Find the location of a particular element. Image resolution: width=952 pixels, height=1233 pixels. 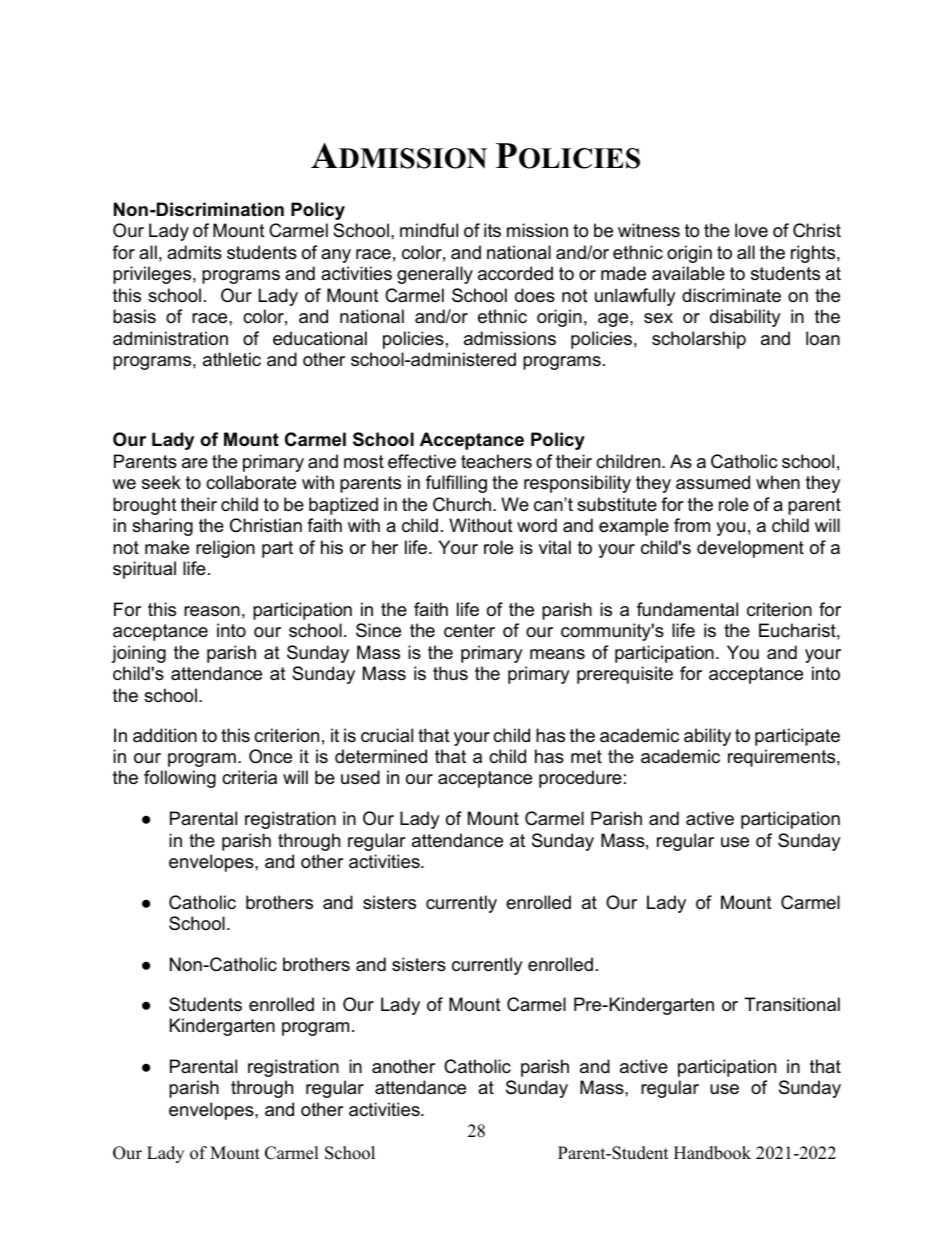

love is located at coordinates (751, 230).
